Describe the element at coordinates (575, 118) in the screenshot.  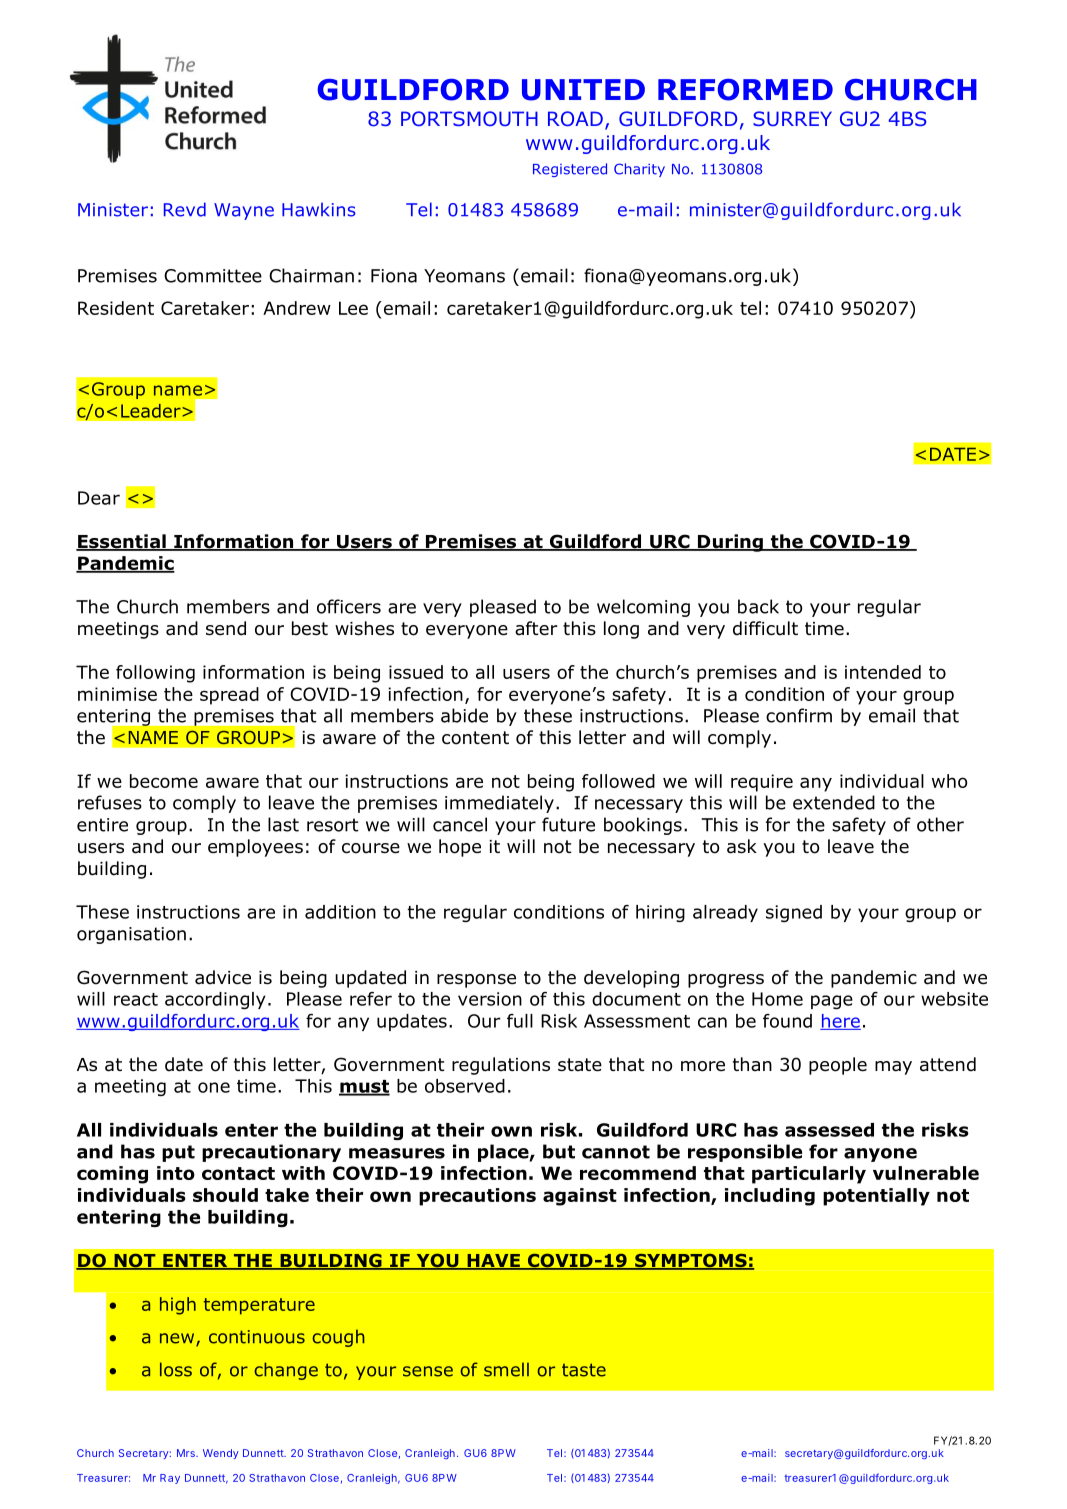
I see `ROAD` at that location.
